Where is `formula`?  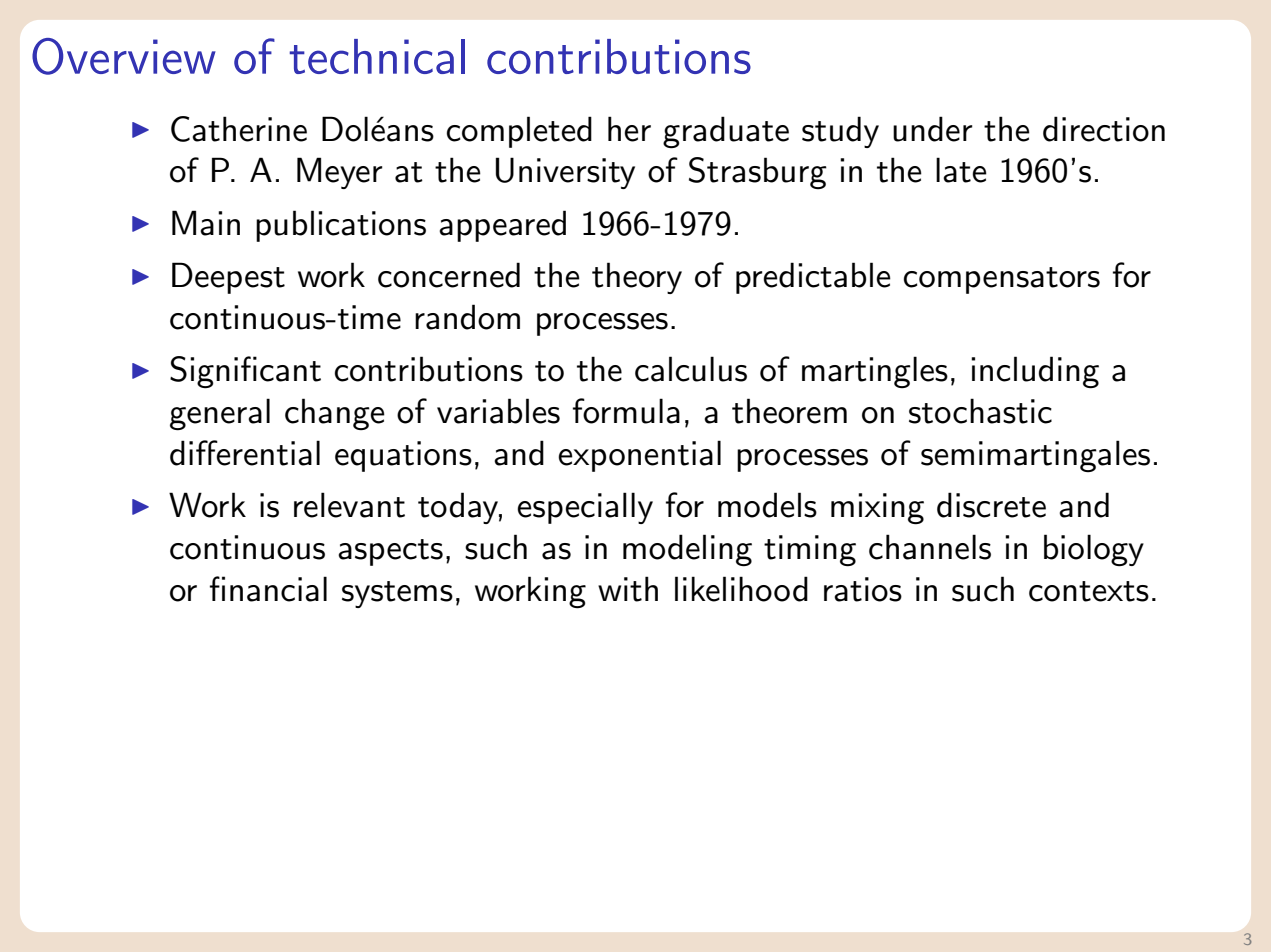
formula is located at coordinates (626, 411).
